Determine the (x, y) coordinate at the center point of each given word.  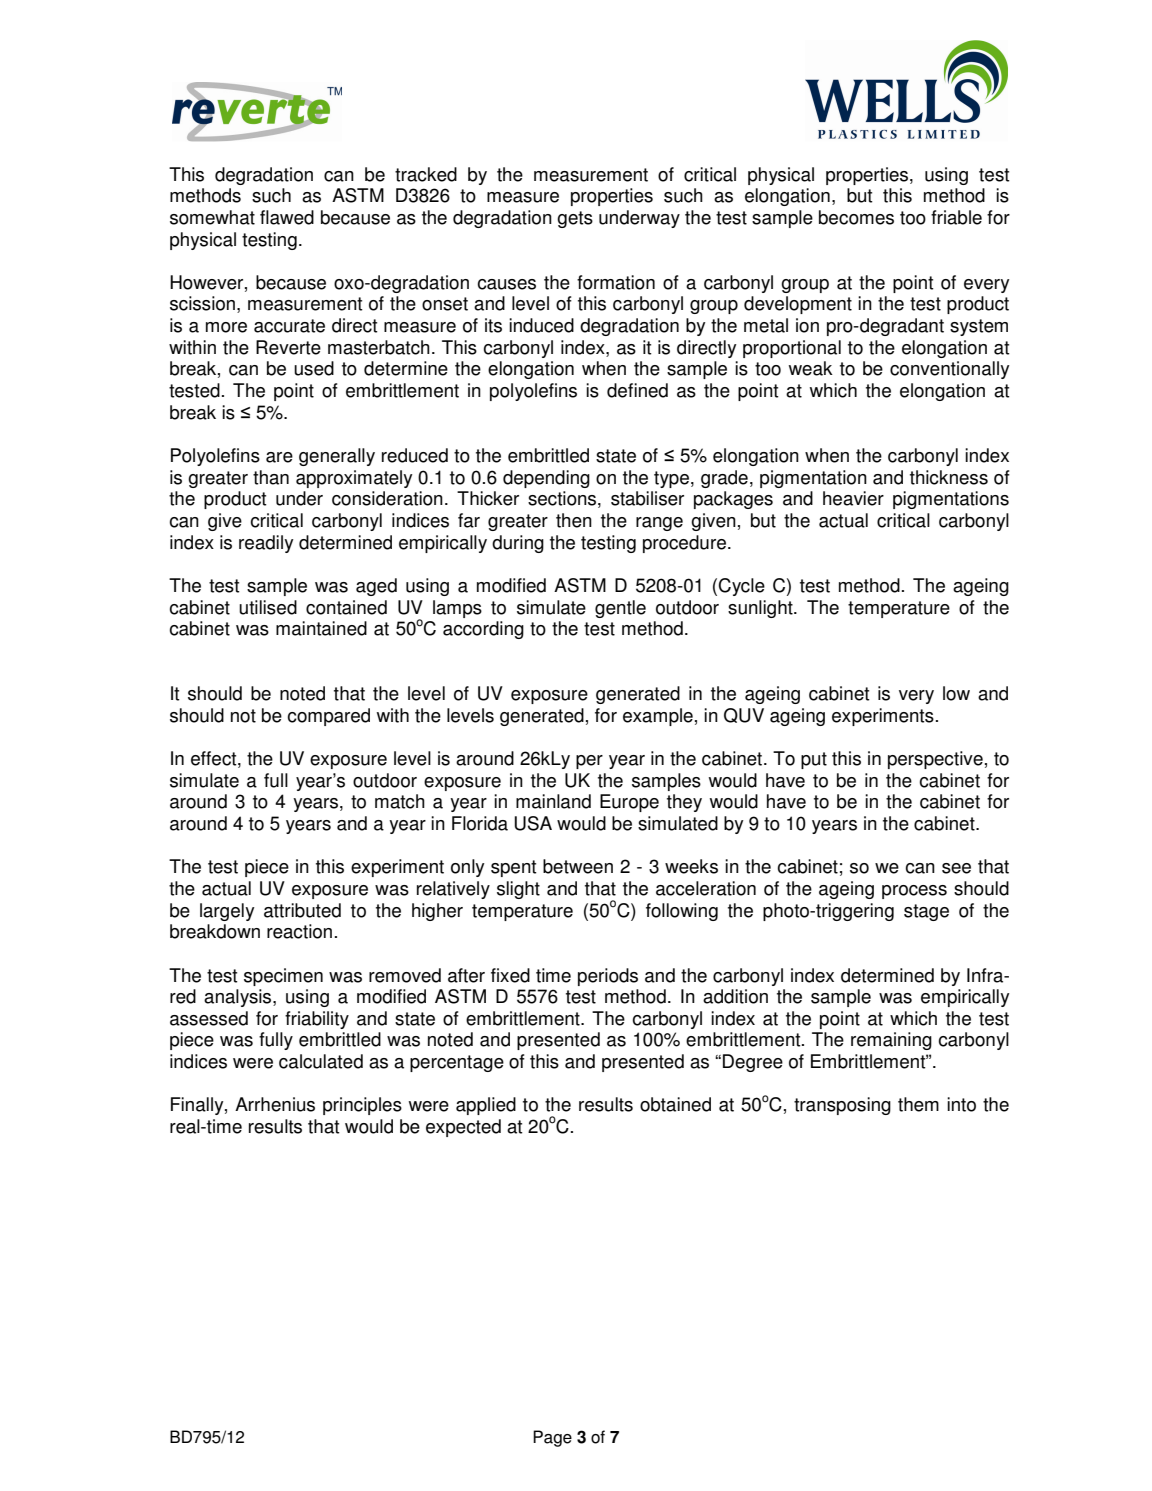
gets (575, 219)
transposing (842, 1106)
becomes (856, 217)
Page (552, 1438)
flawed (287, 217)
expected (463, 1128)
